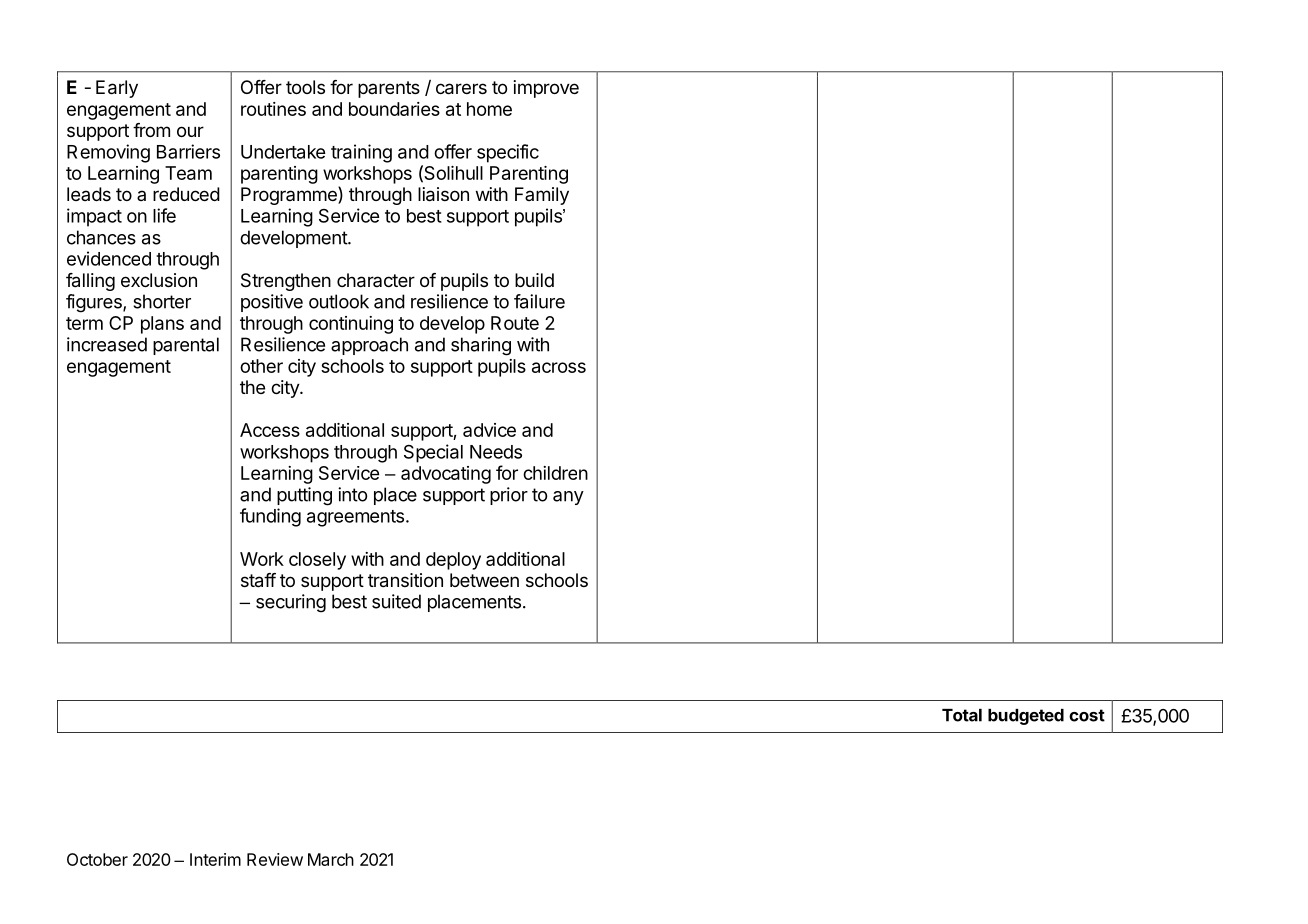  What do you see at coordinates (331, 859) in the page?
I see `March` at bounding box center [331, 859].
